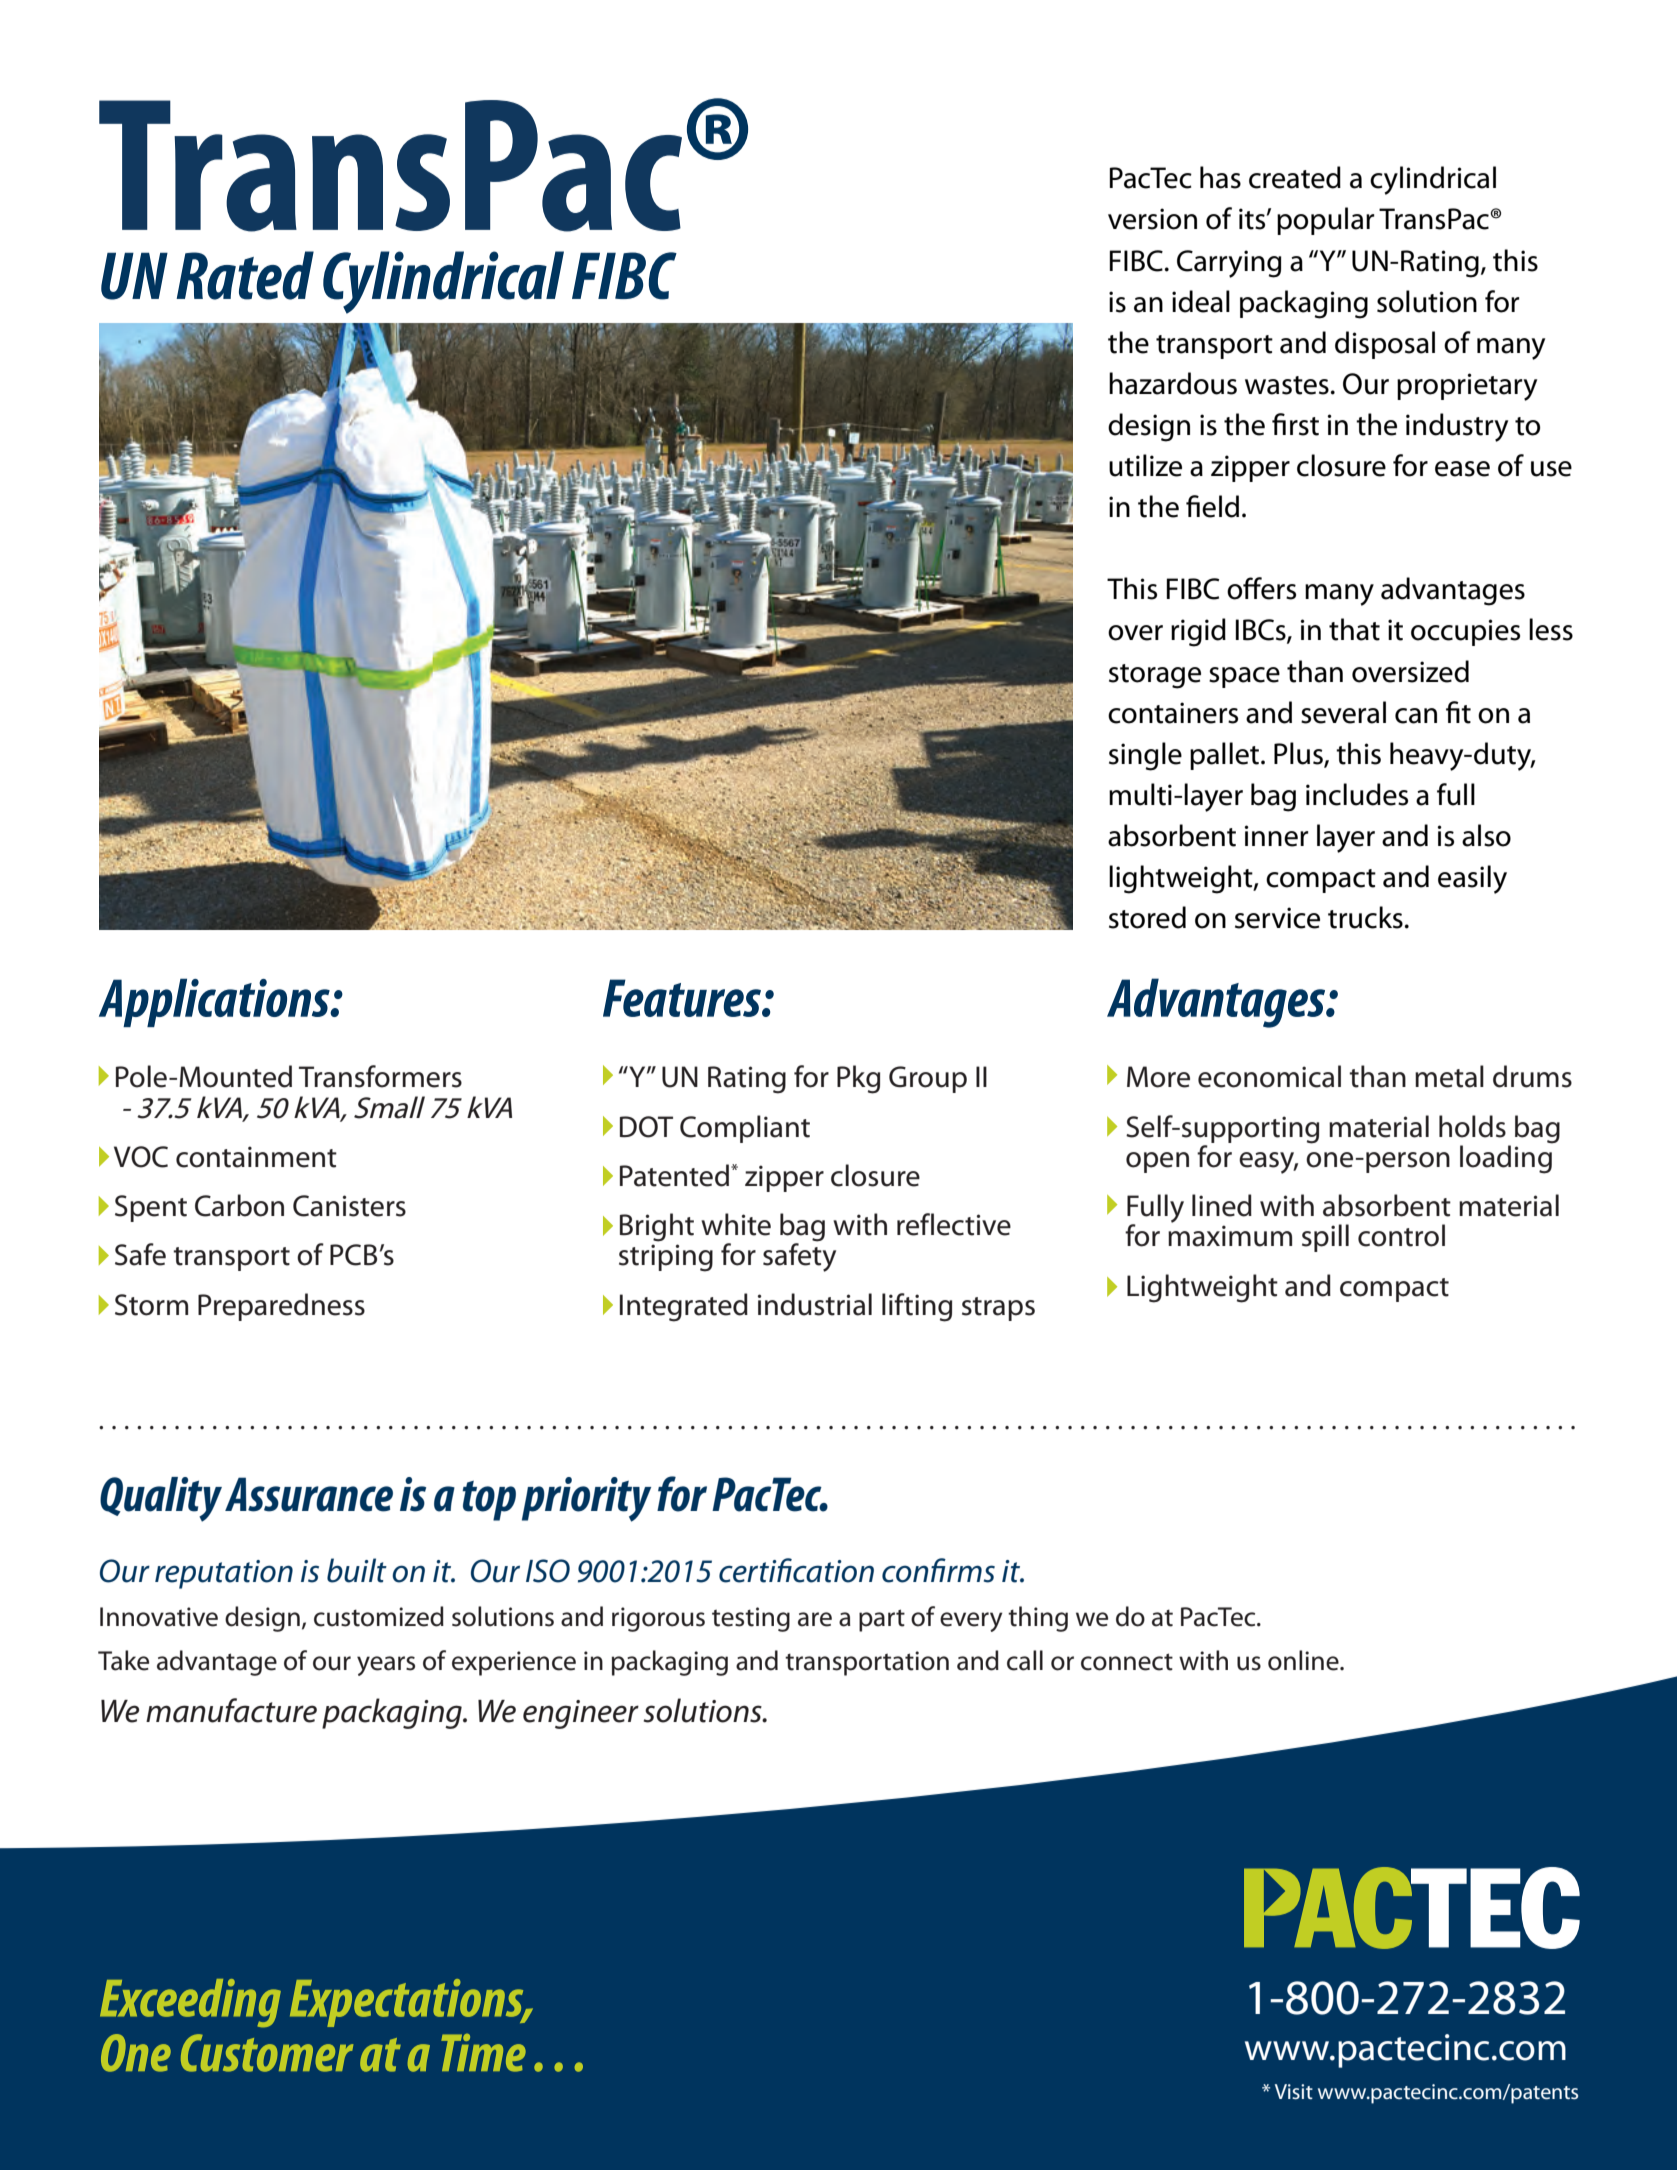 Image resolution: width=1677 pixels, height=2170 pixels. I want to click on Customer, so click(267, 2053).
